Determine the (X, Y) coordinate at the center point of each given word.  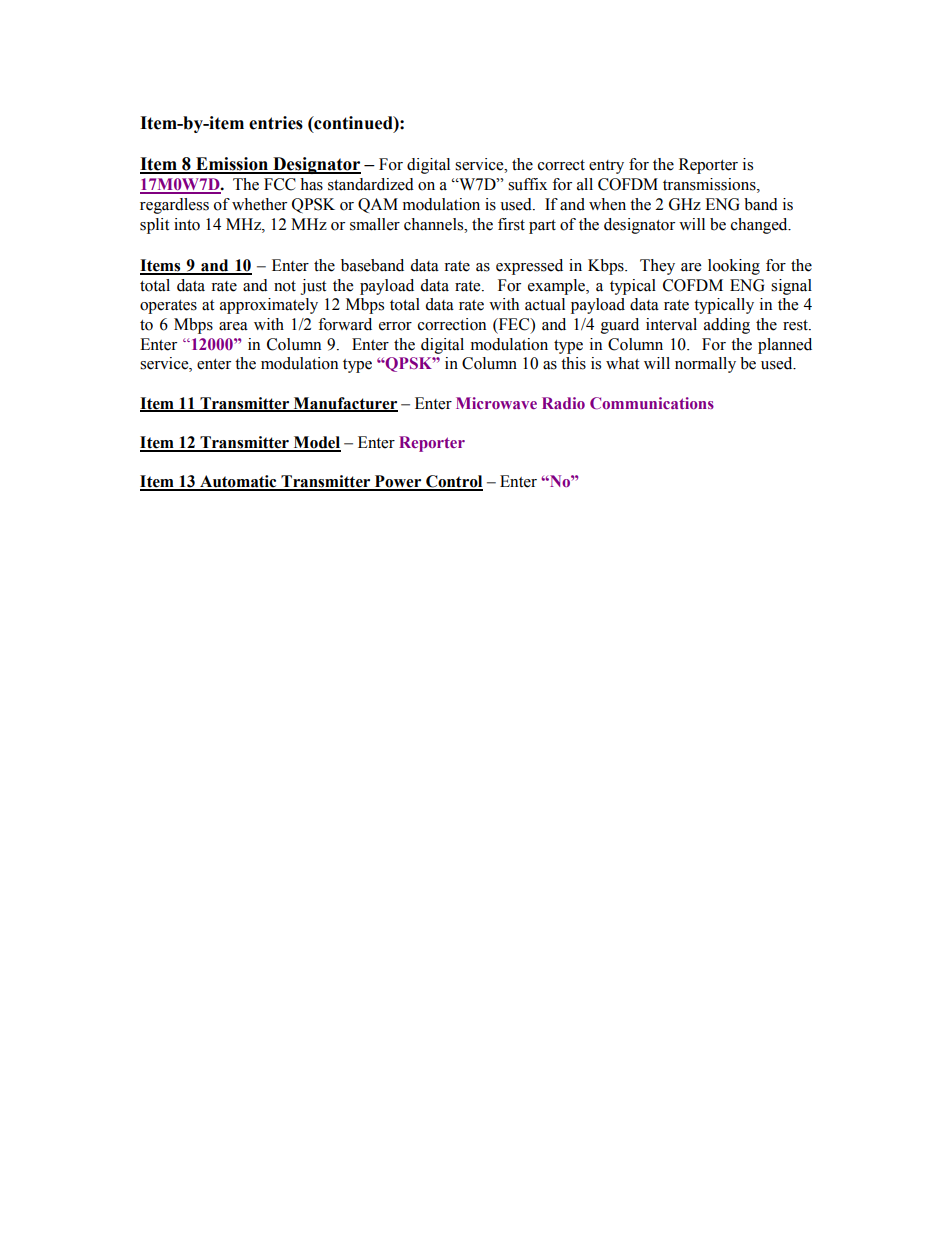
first (511, 224)
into (187, 224)
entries (276, 123)
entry (606, 167)
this (573, 363)
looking (734, 267)
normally (705, 365)
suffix (527, 184)
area (233, 326)
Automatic (238, 482)
